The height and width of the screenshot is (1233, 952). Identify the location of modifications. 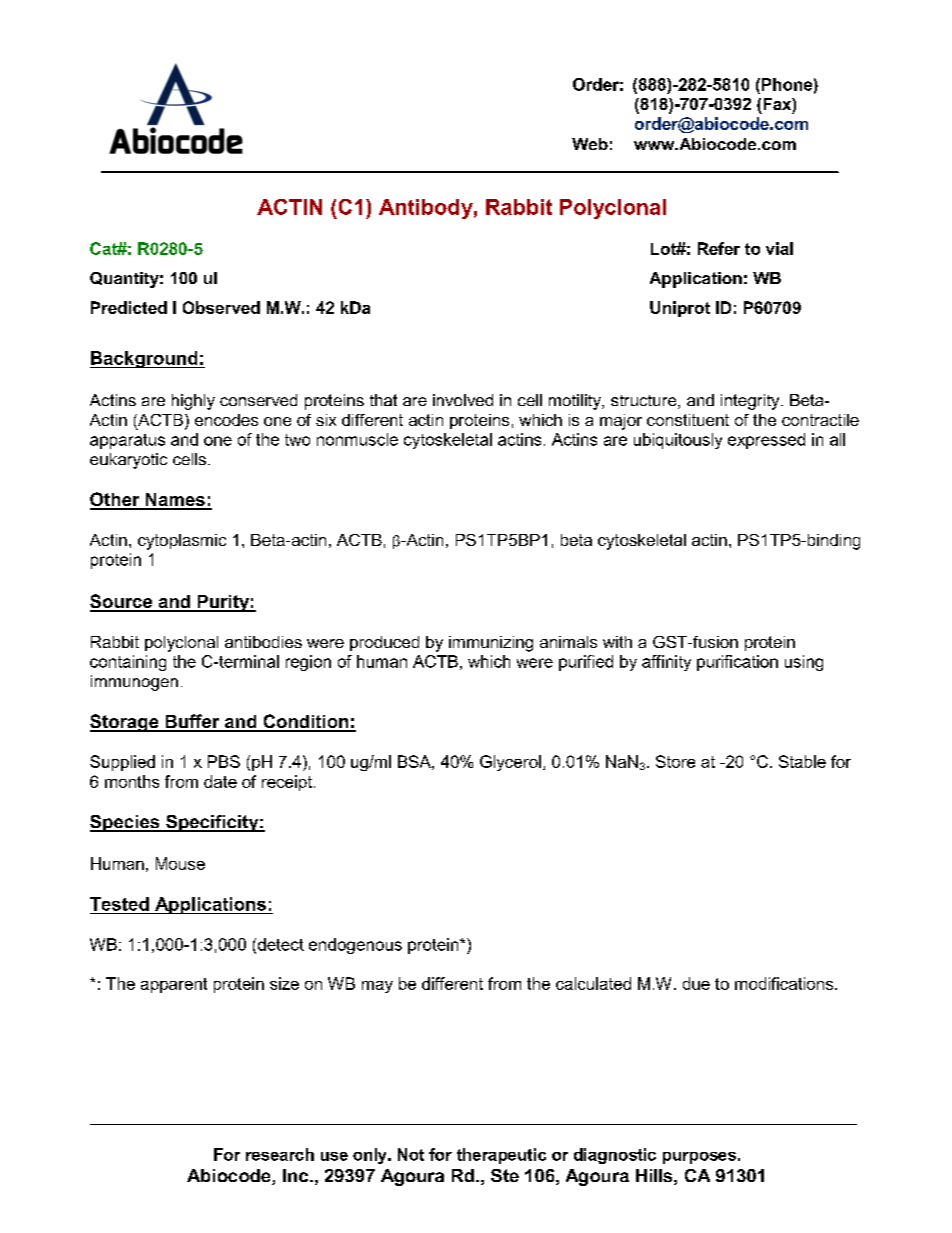
(785, 983).
